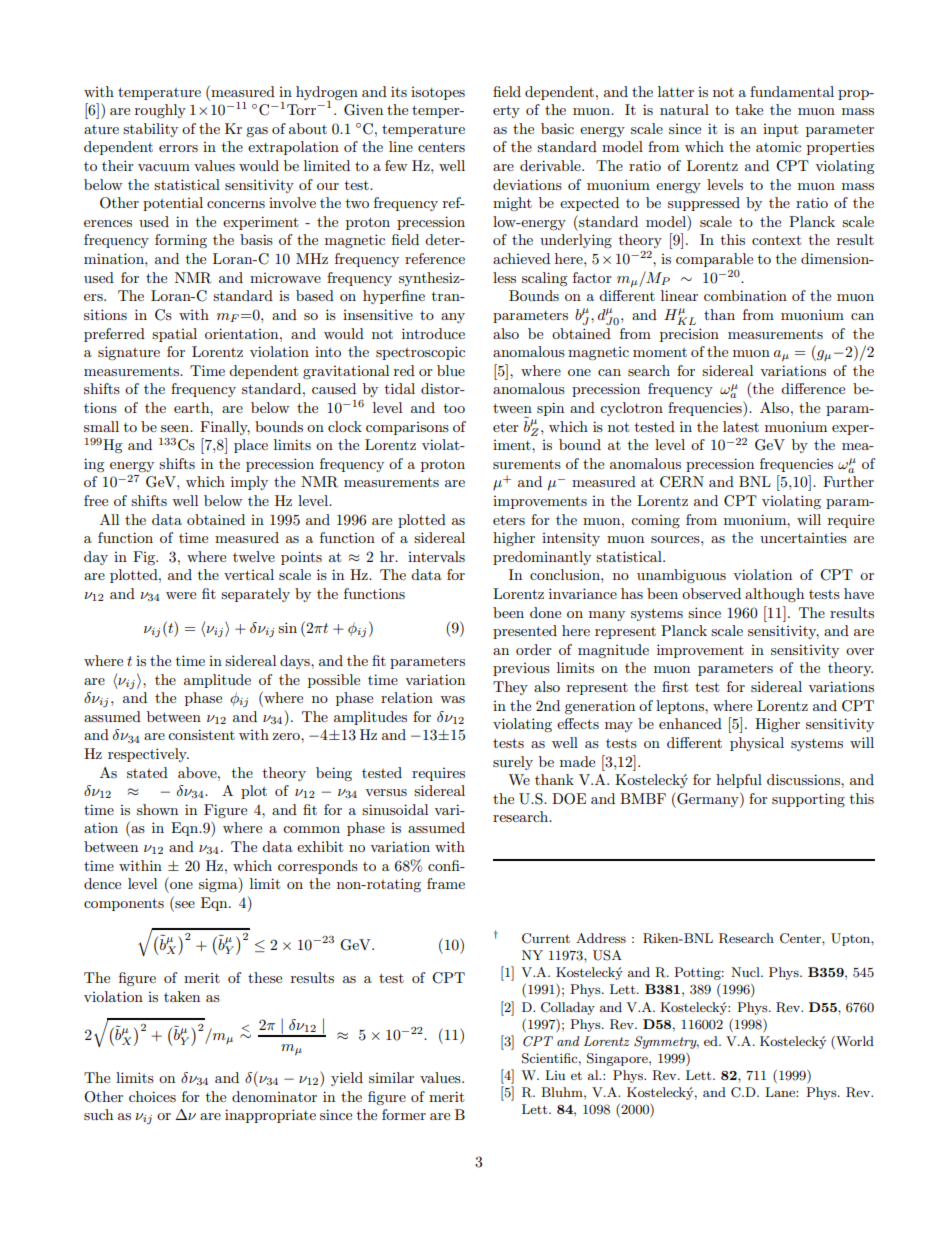  Describe the element at coordinates (513, 763) in the screenshot. I see `surely` at that location.
